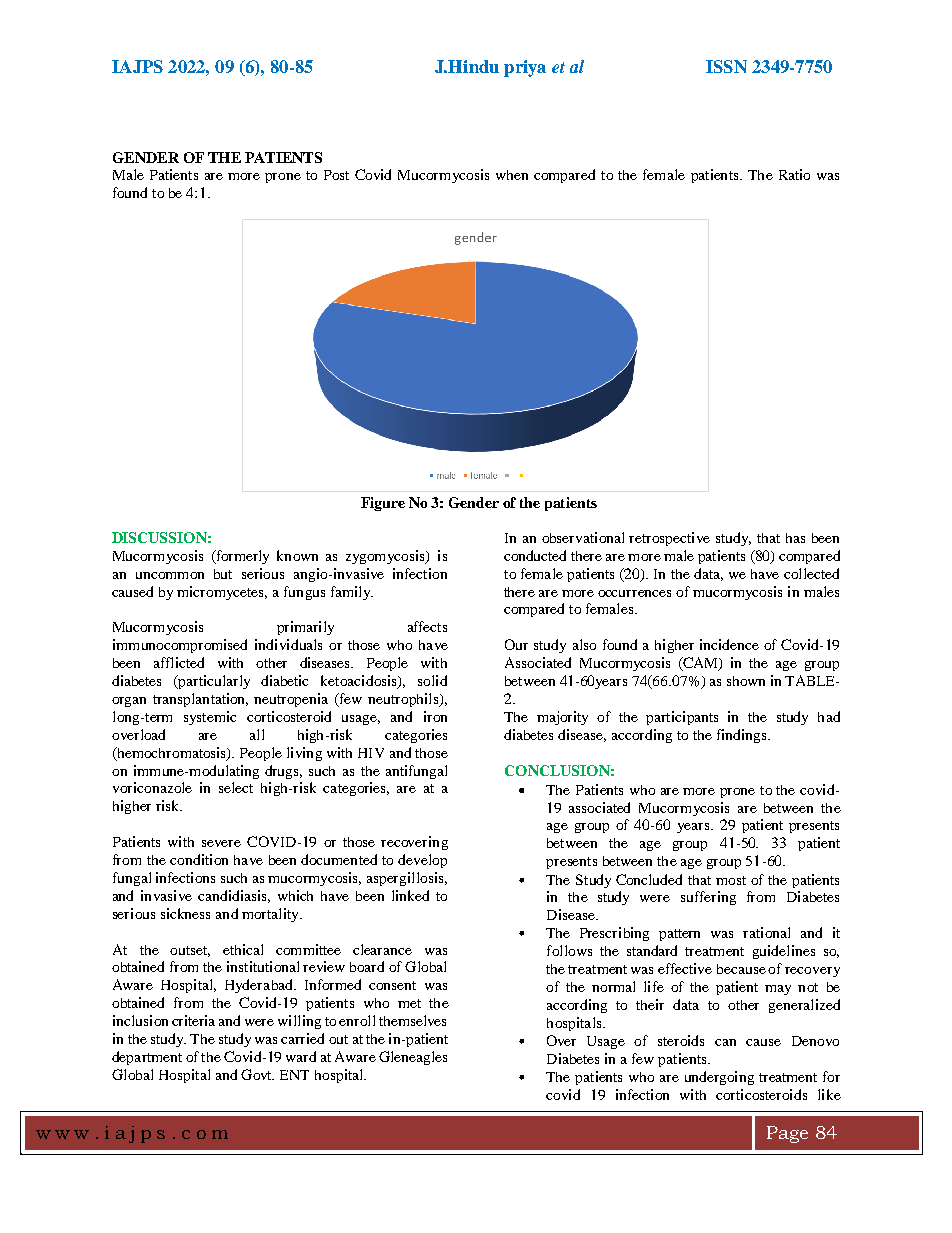 The height and width of the image is (1233, 952). What do you see at coordinates (422, 861) in the image?
I see `develop` at bounding box center [422, 861].
